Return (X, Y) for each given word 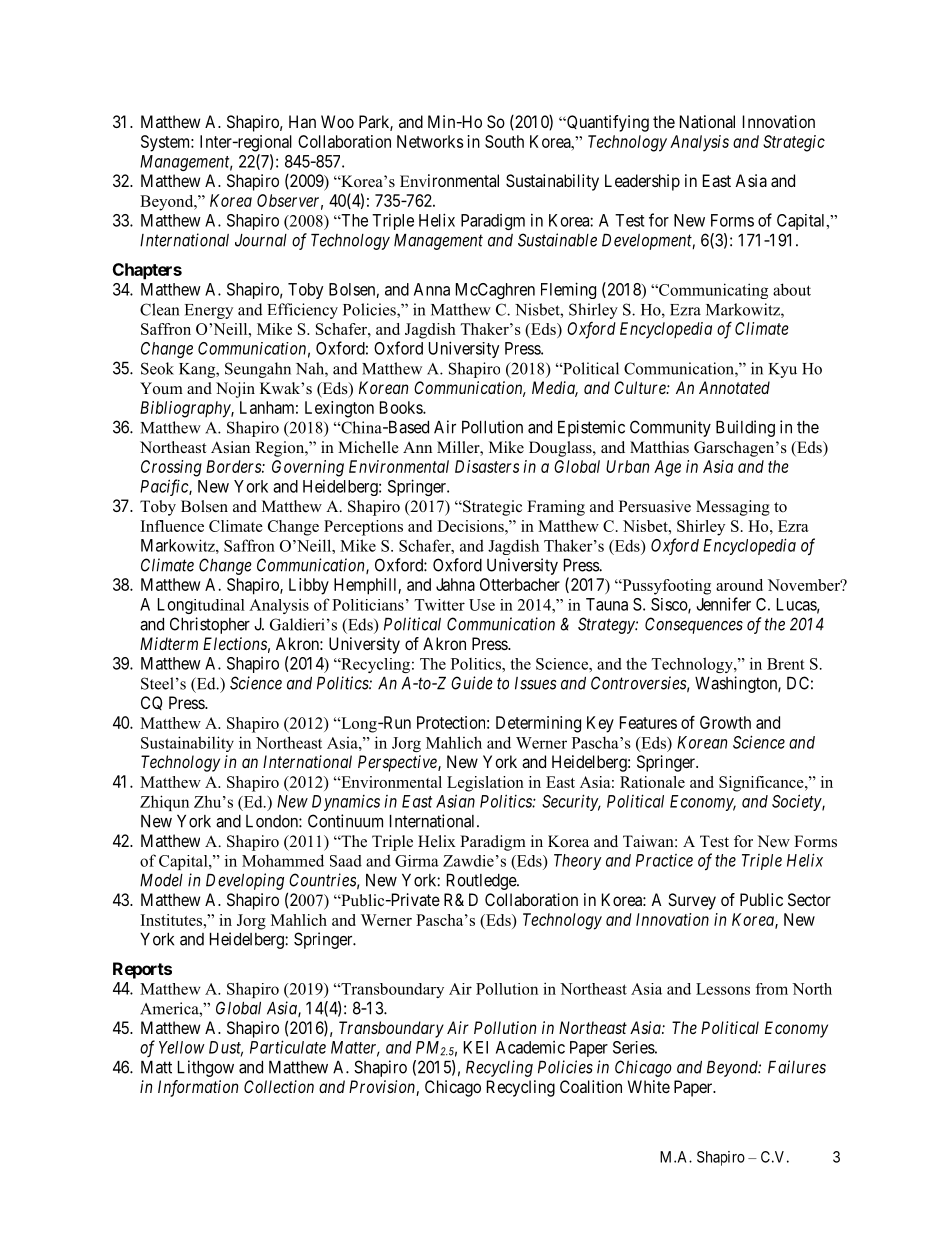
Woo (337, 121)
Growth (725, 722)
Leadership (642, 182)
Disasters (487, 466)
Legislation (485, 784)
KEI (476, 1047)
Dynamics (346, 803)
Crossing (171, 468)
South (504, 141)
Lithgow (206, 1068)
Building (745, 428)
